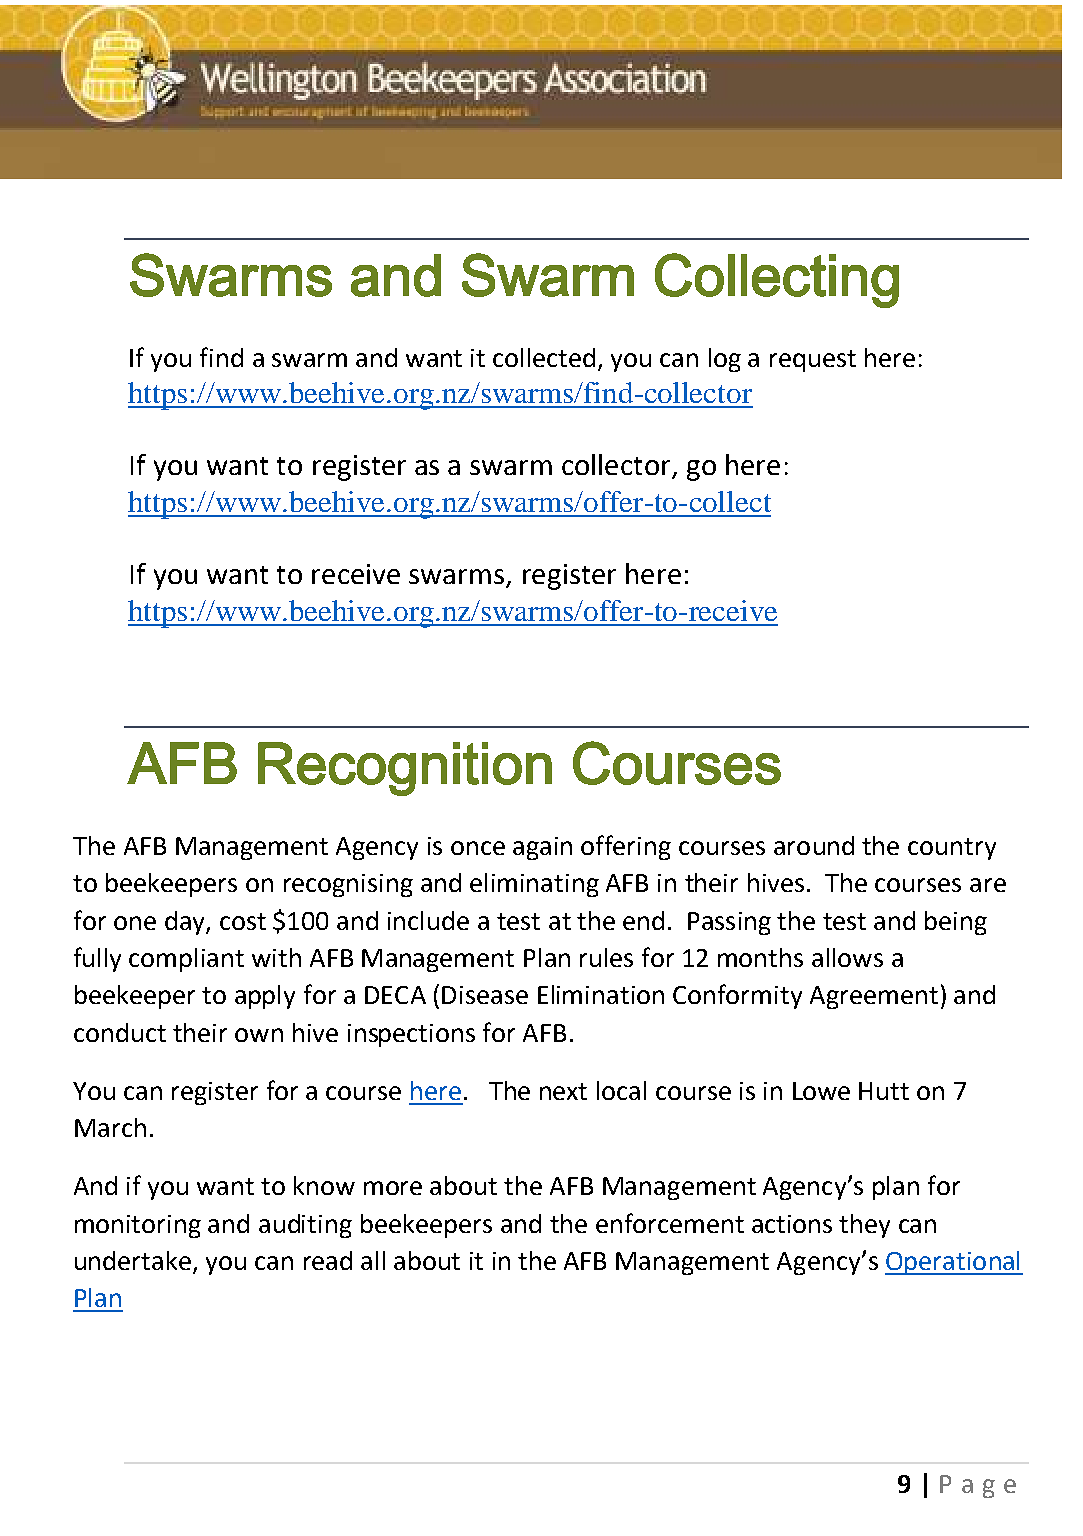  Describe the element at coordinates (259, 1035) in the document. I see `own` at that location.
